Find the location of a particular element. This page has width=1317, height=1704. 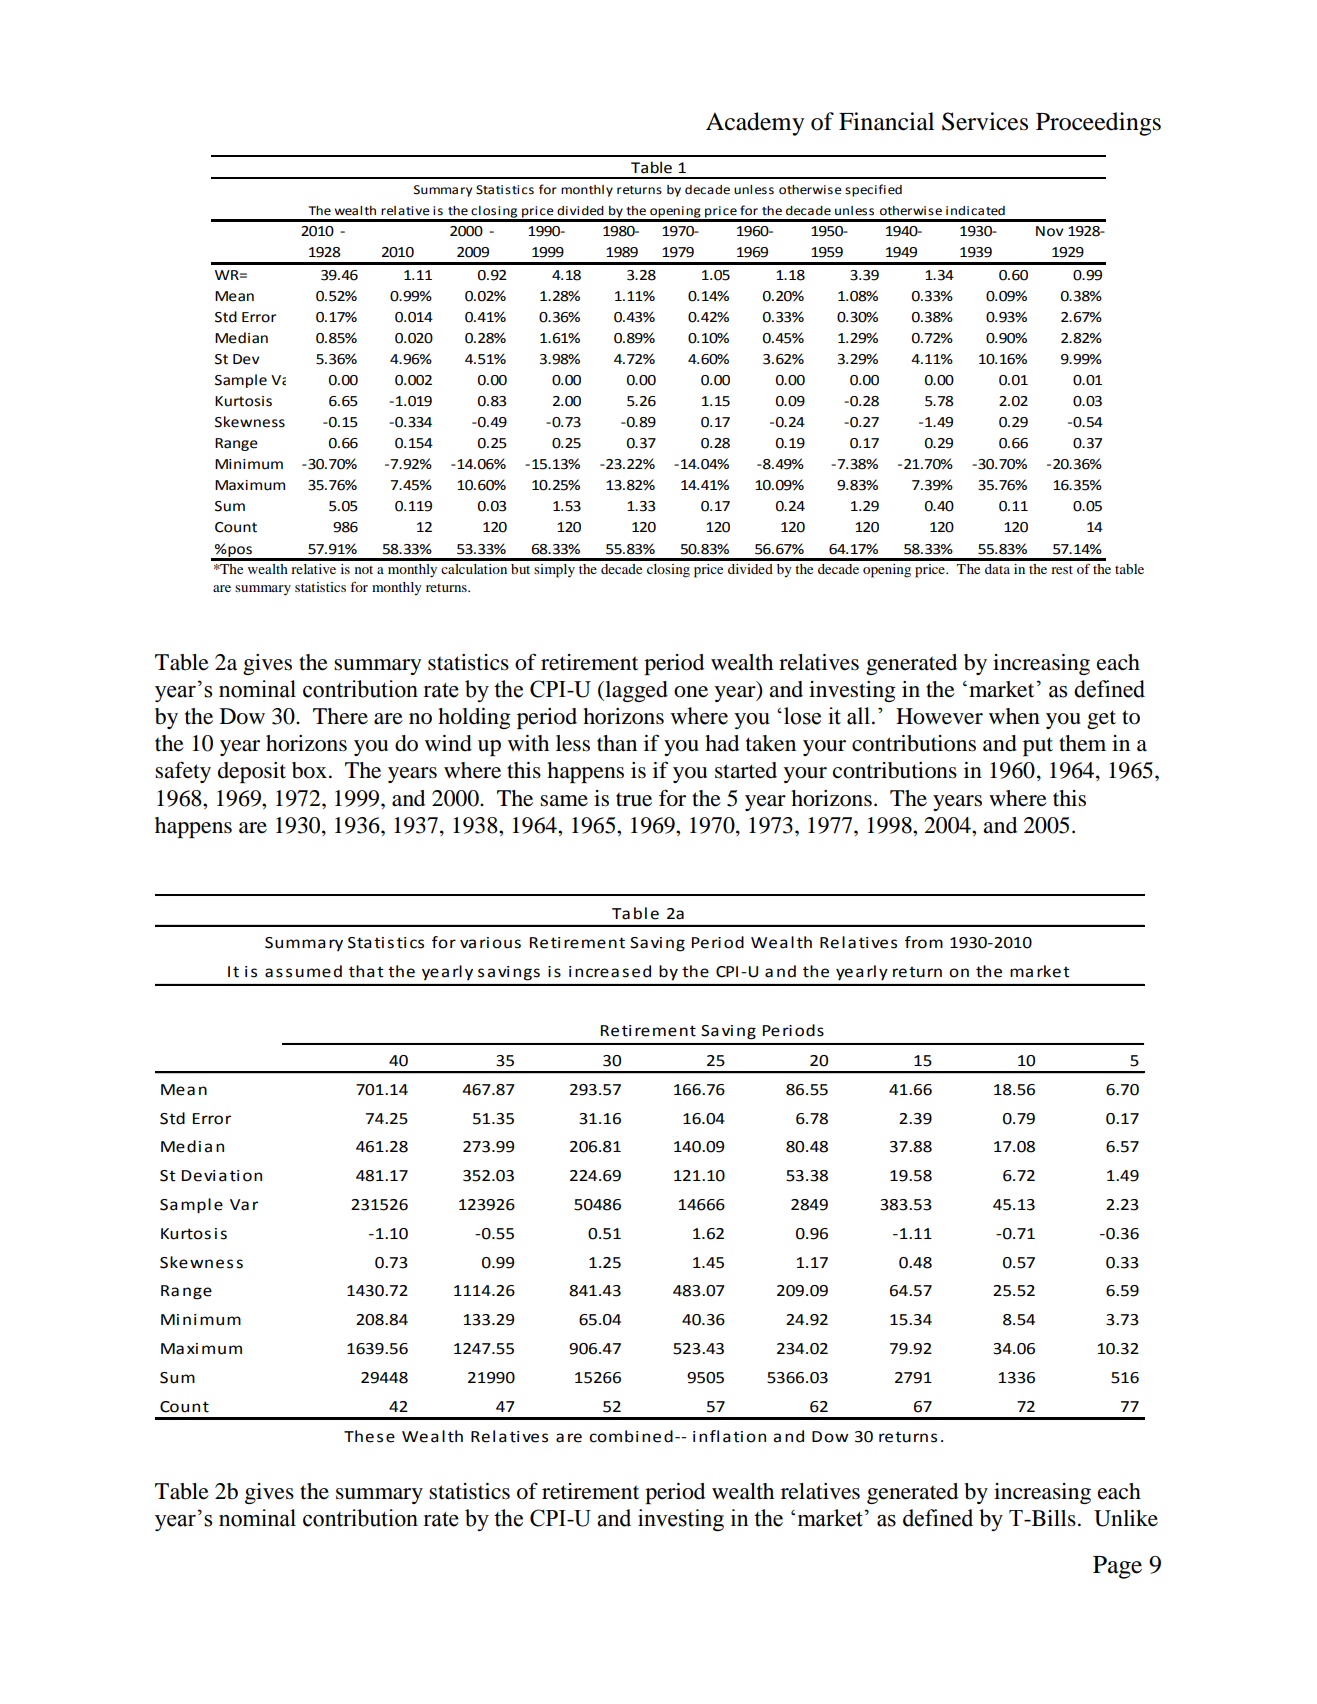

specified is located at coordinates (873, 190).
